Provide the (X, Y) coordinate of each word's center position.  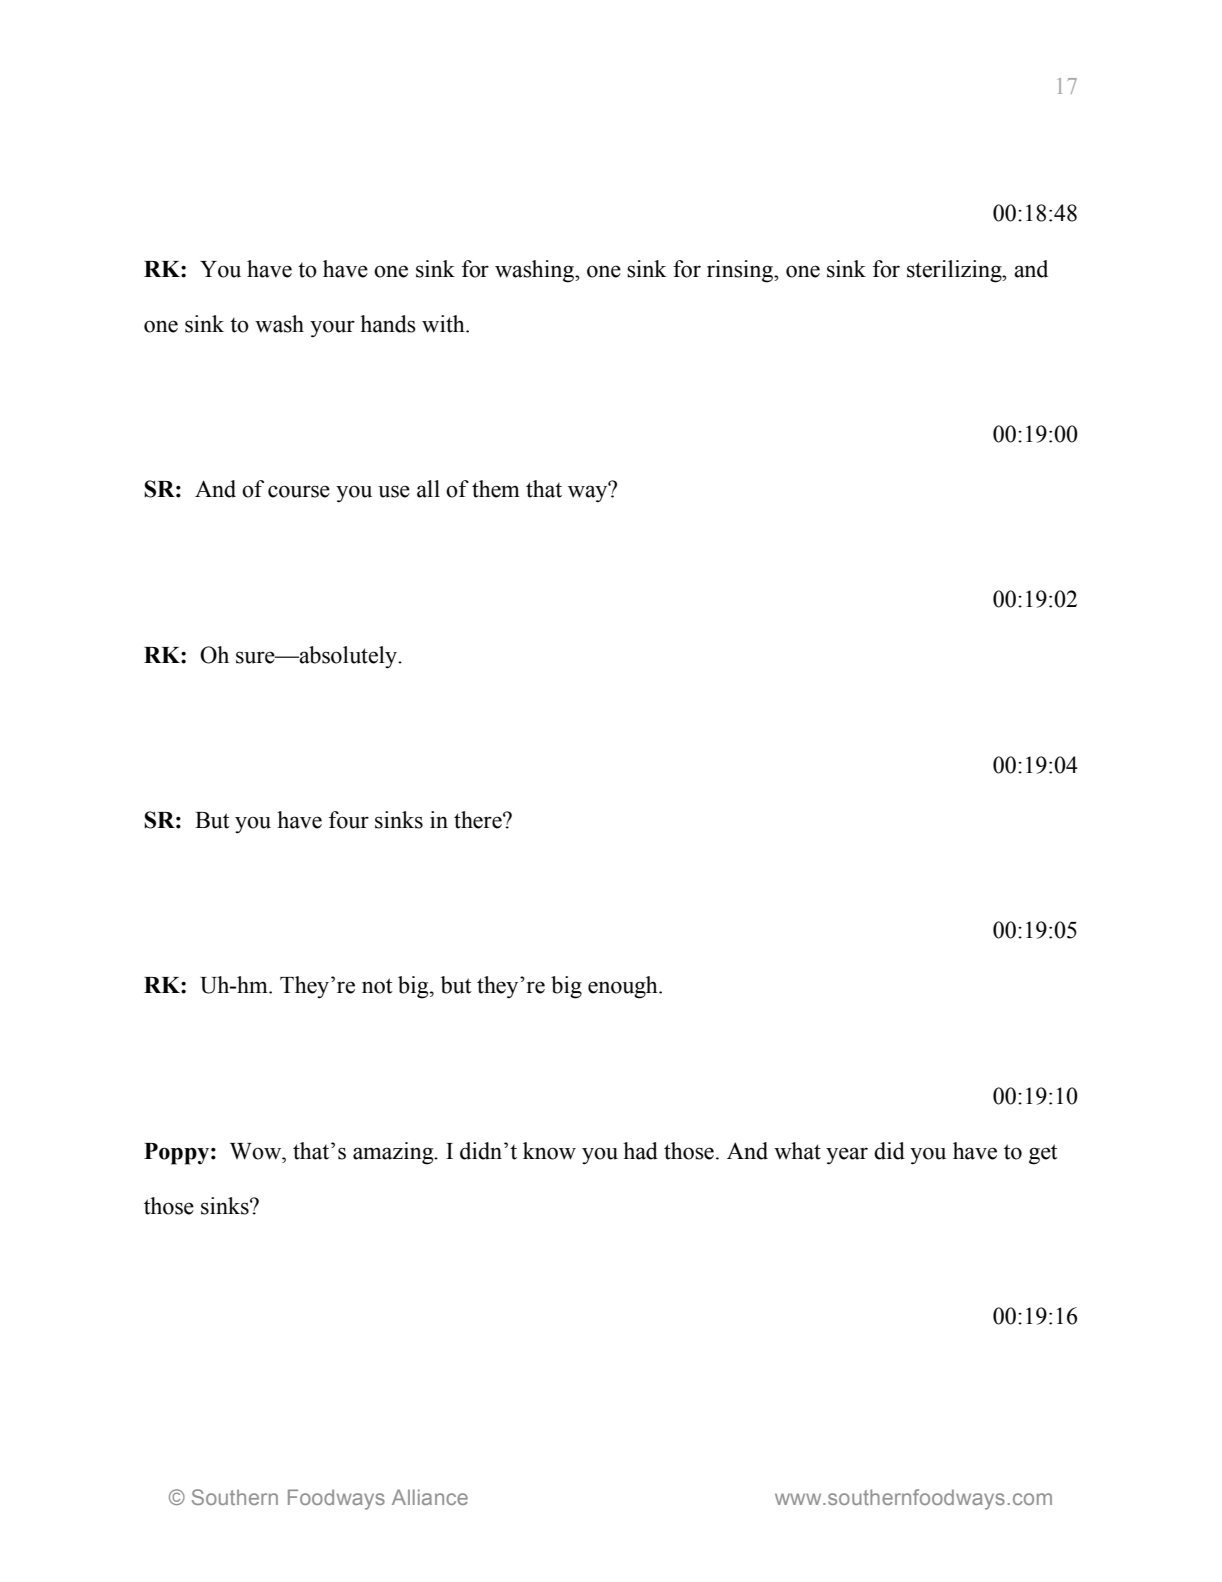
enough (624, 987)
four (349, 820)
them (496, 489)
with (444, 324)
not (377, 986)
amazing (394, 1153)
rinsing (741, 271)
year (847, 1156)
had (640, 1151)
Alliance (430, 1497)
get (1043, 1154)
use (394, 491)
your (332, 329)
